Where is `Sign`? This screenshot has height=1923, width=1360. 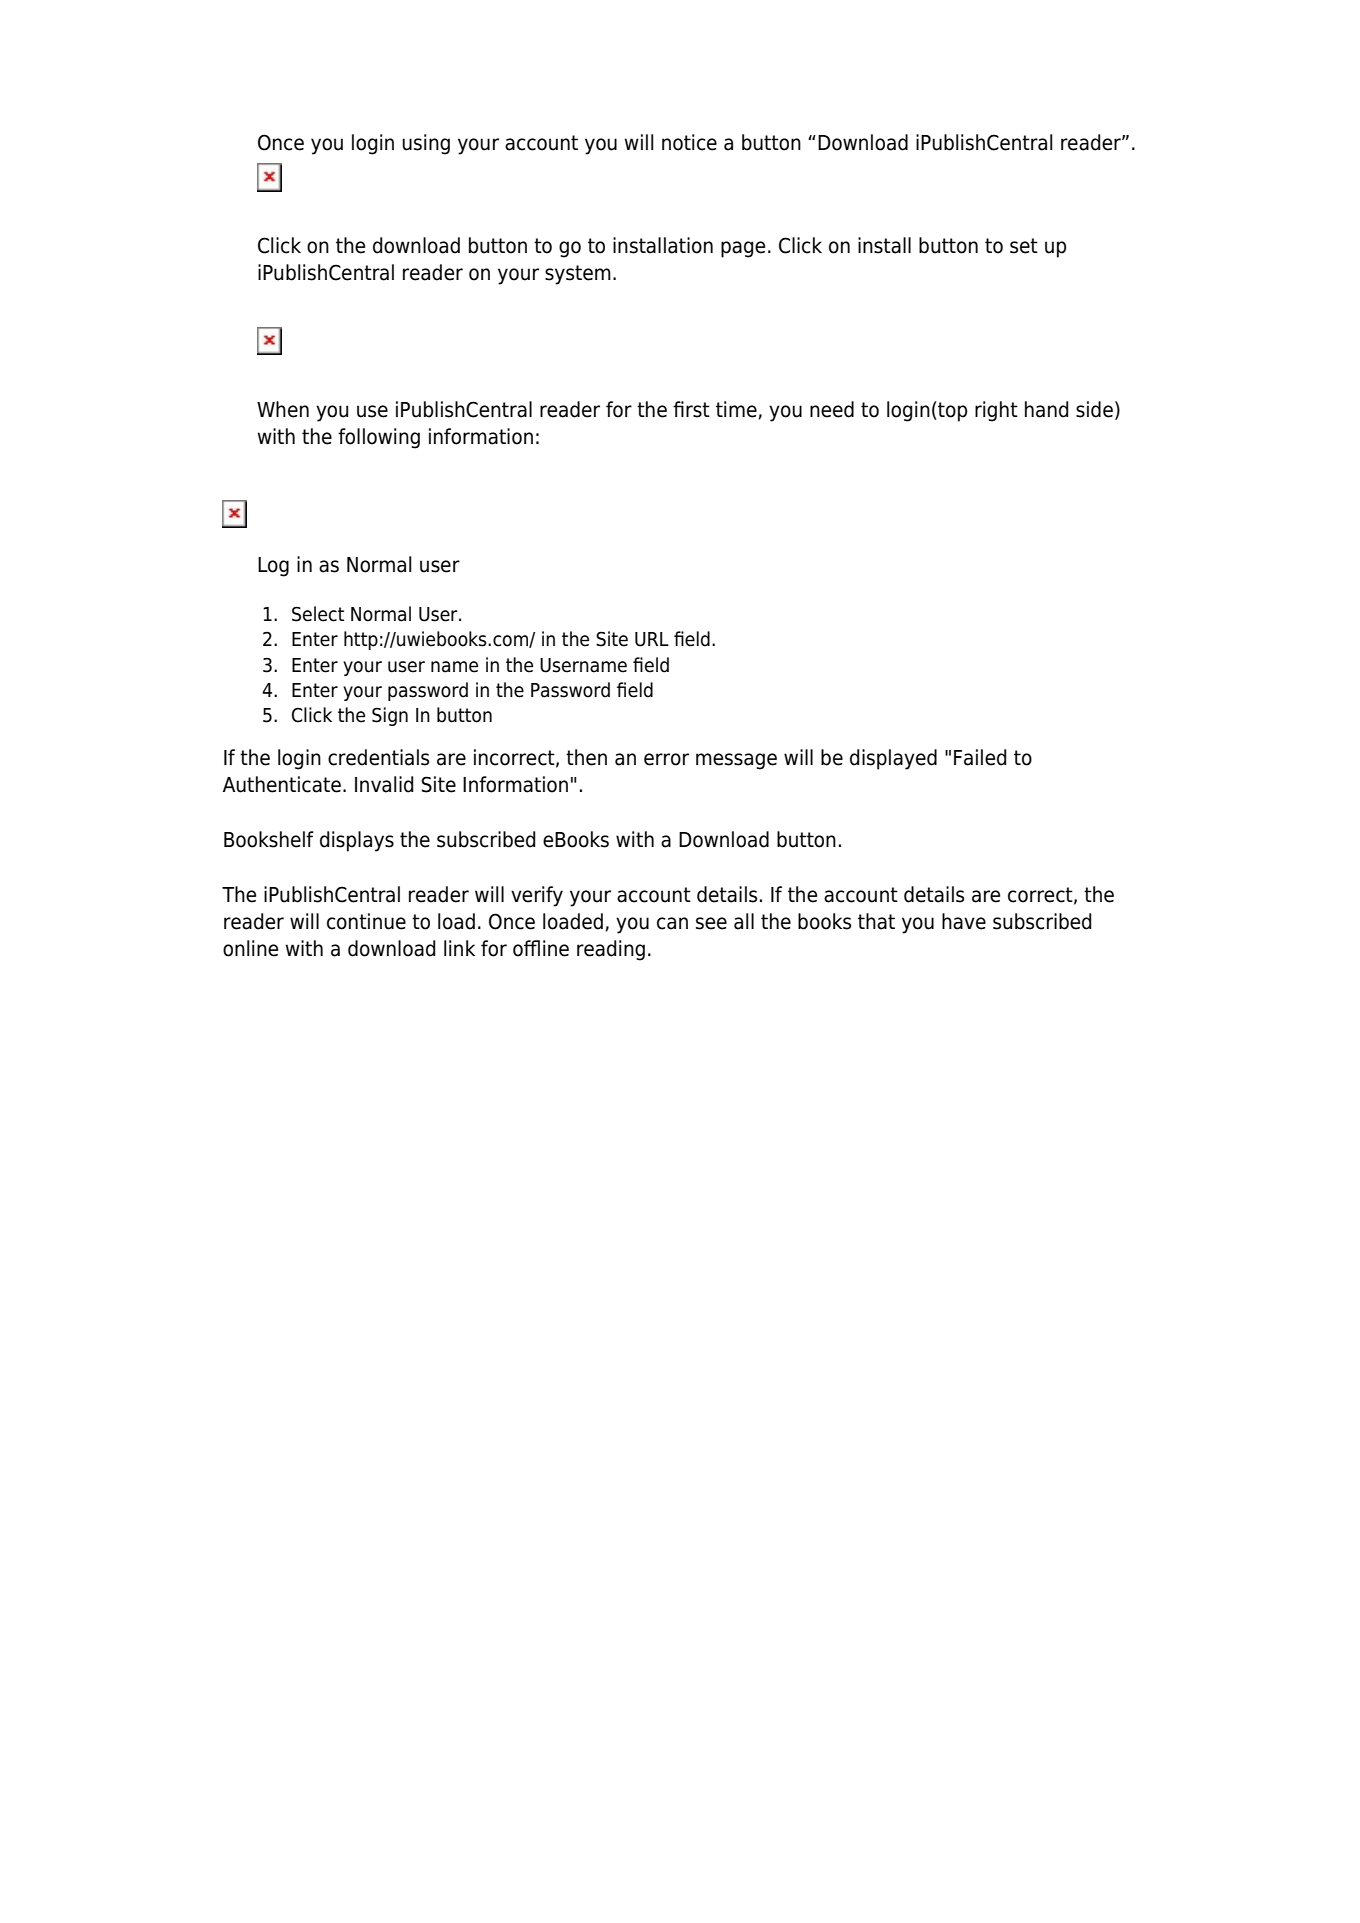
Sign is located at coordinates (390, 716).
